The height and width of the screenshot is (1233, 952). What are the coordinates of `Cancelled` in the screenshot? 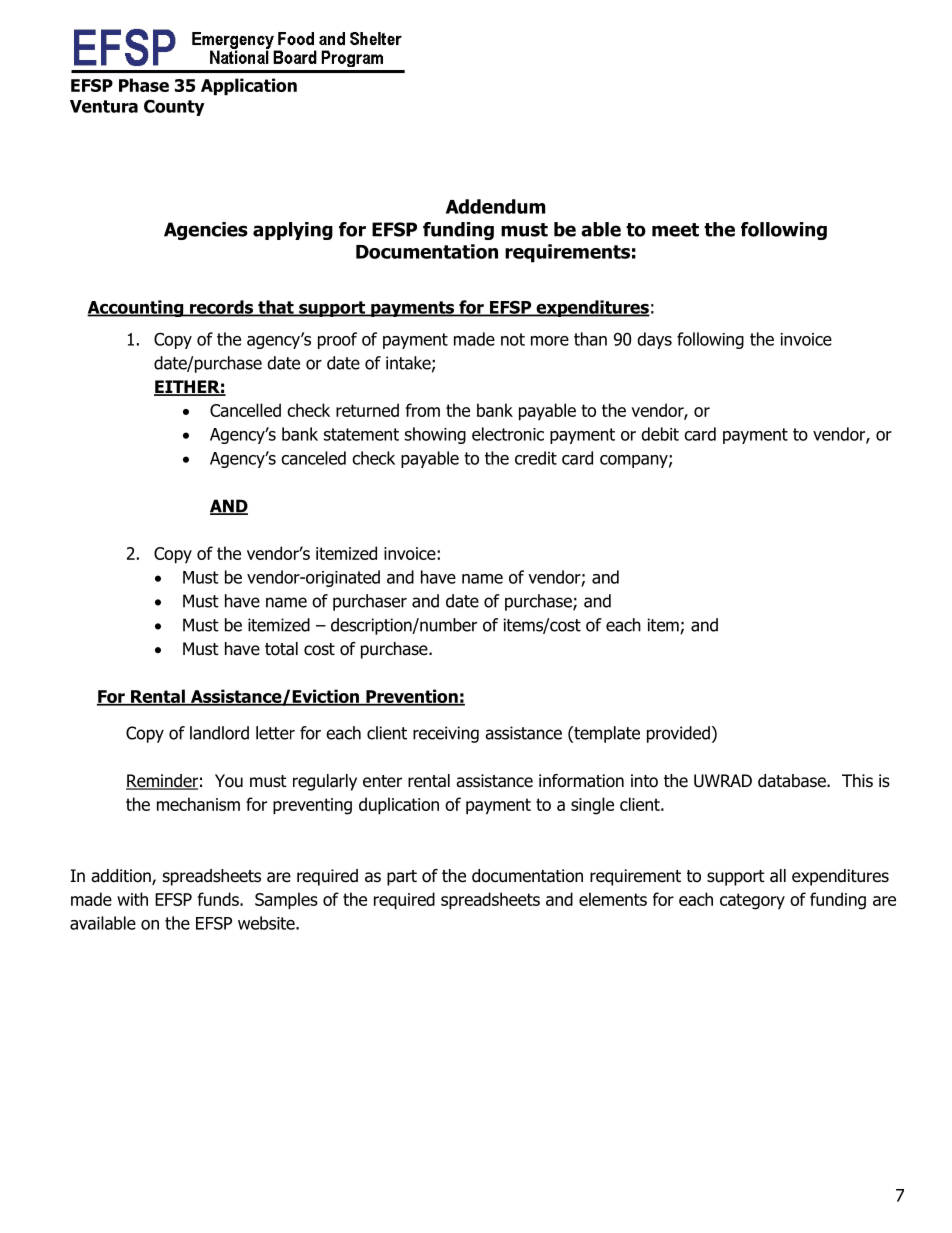 It's located at (245, 410).
